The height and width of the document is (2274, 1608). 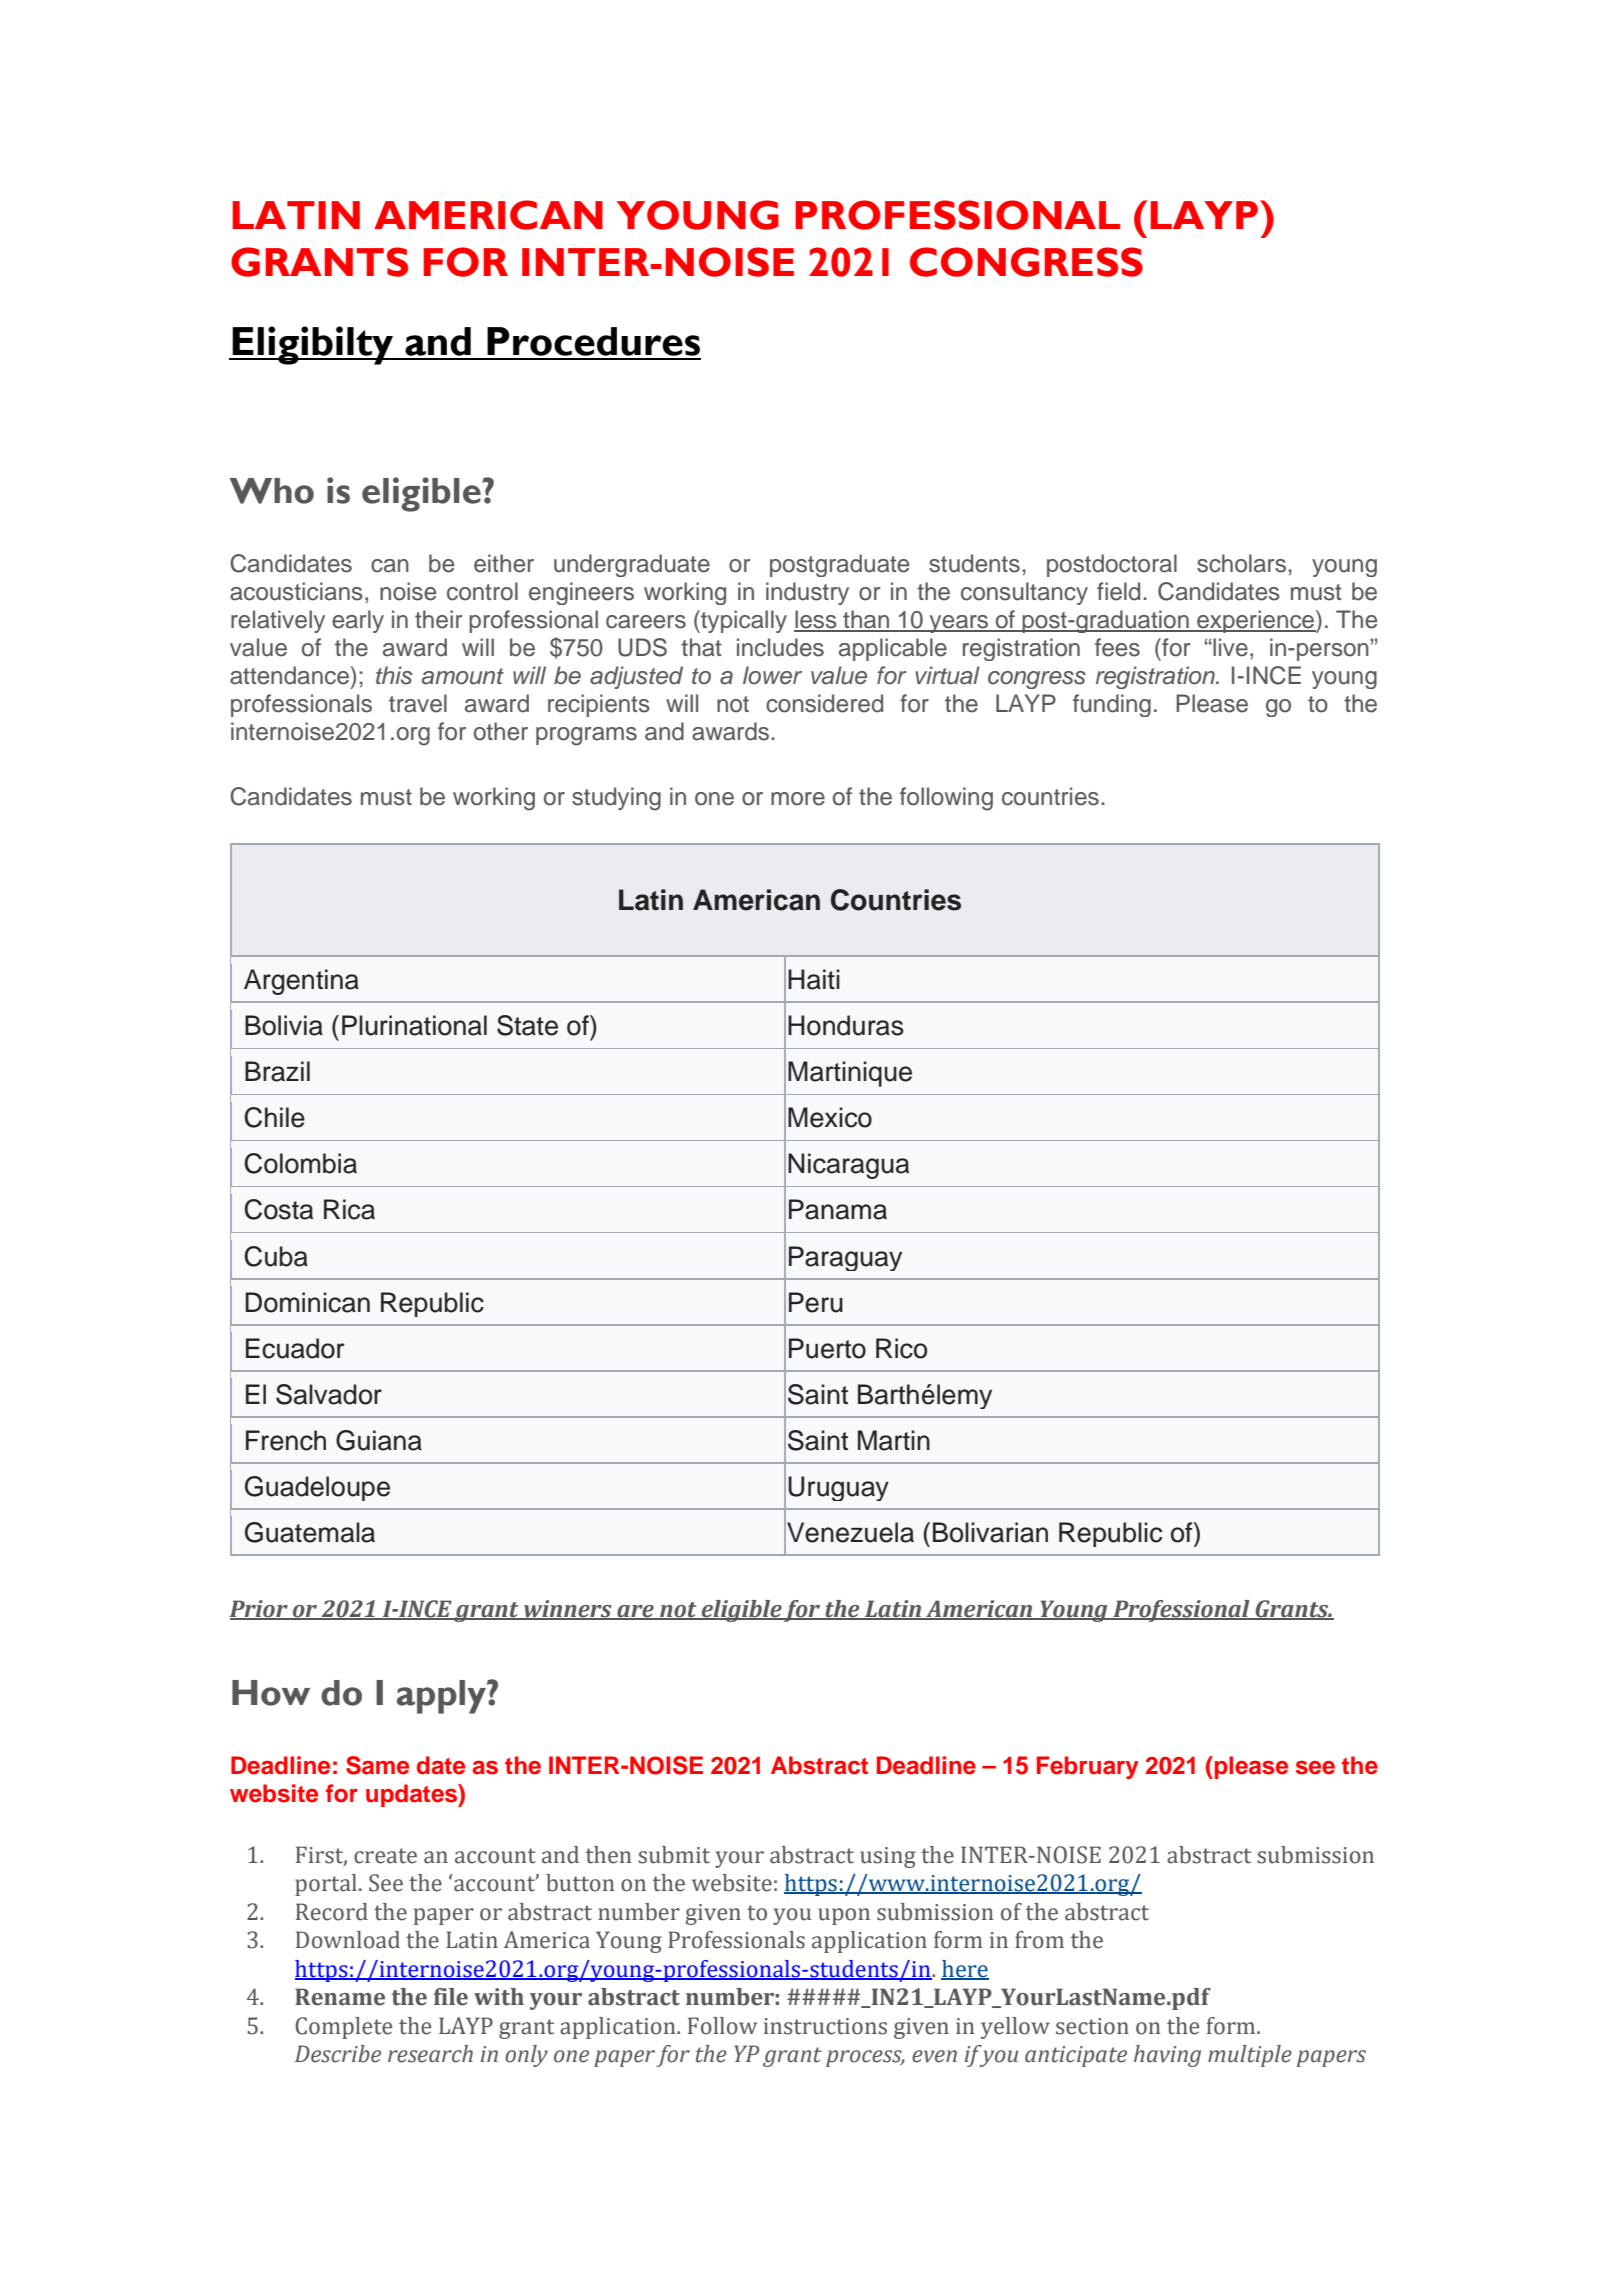 What do you see at coordinates (340, 1997) in the document?
I see `Rename` at bounding box center [340, 1997].
